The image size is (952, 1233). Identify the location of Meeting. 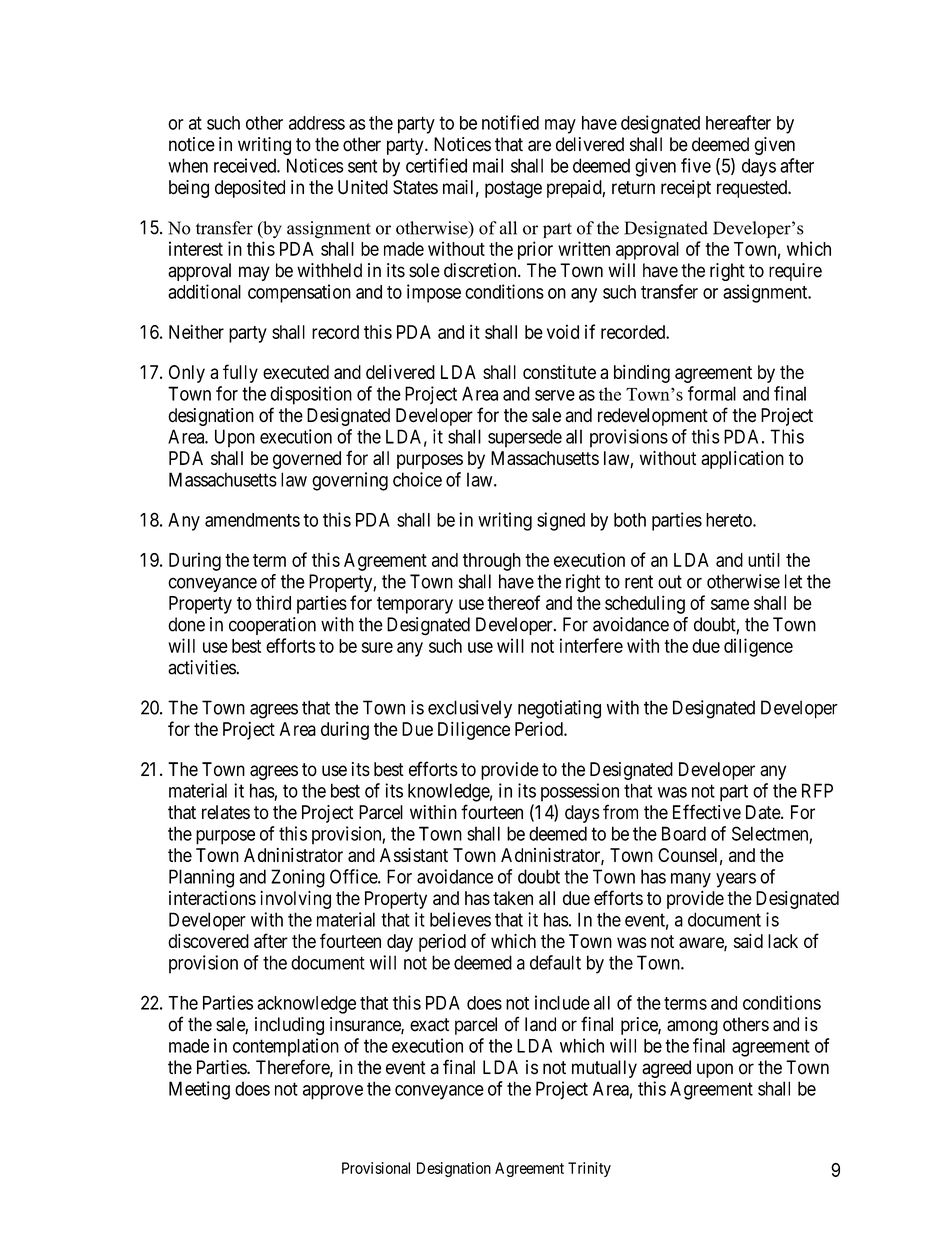
(199, 1090).
